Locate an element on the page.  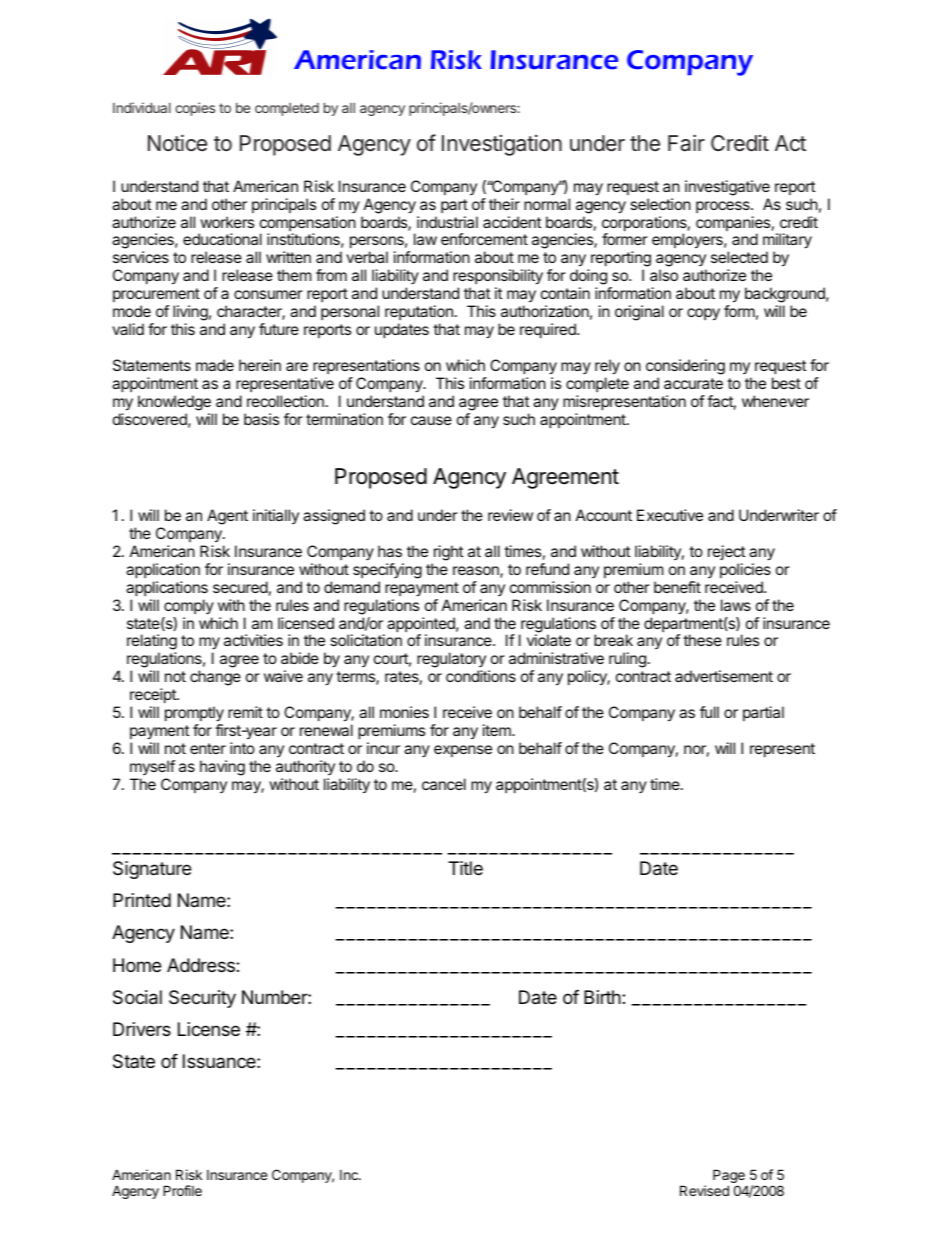
Printed is located at coordinates (142, 900).
